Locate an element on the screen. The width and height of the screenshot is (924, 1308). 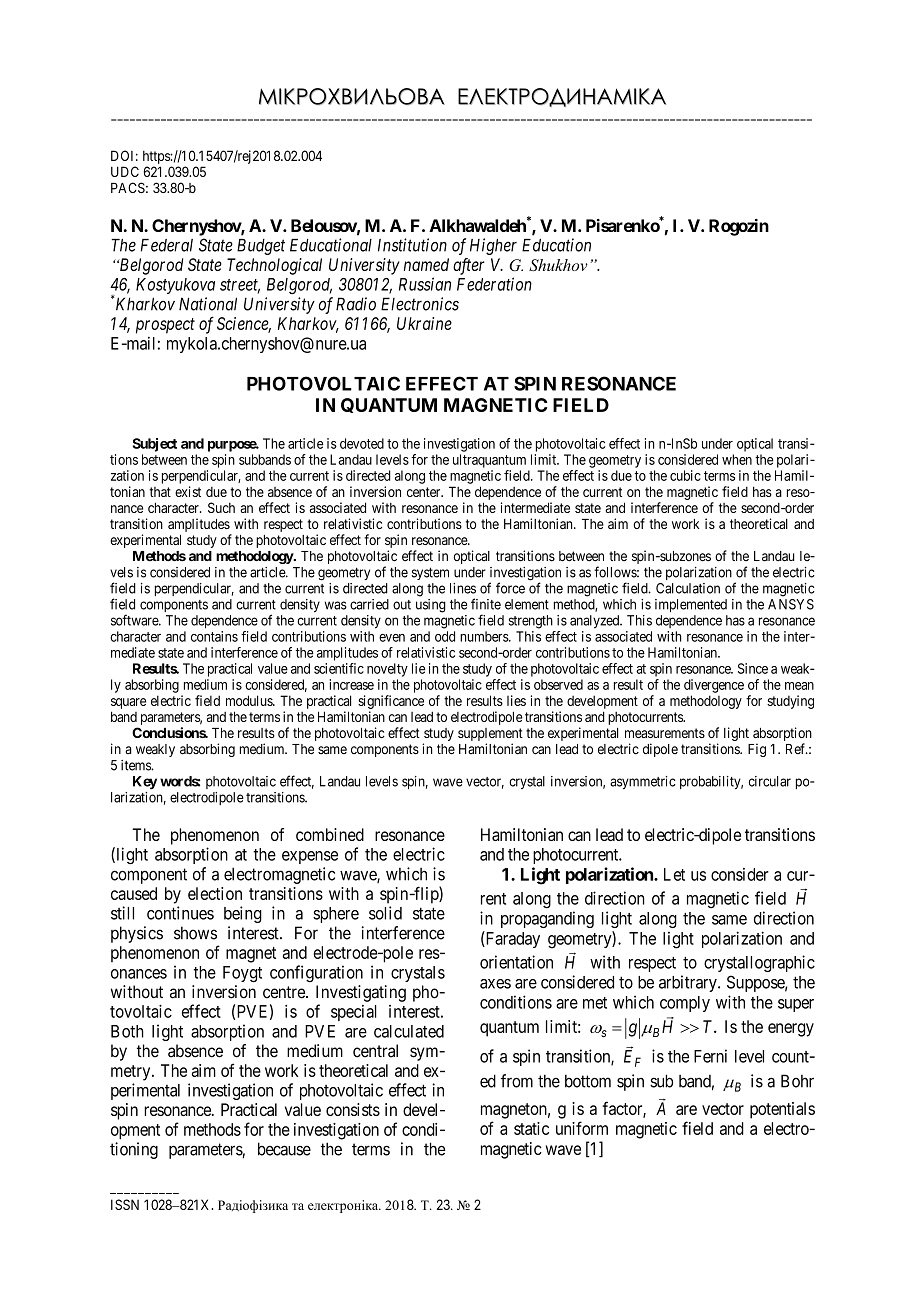
Key is located at coordinates (145, 783).
